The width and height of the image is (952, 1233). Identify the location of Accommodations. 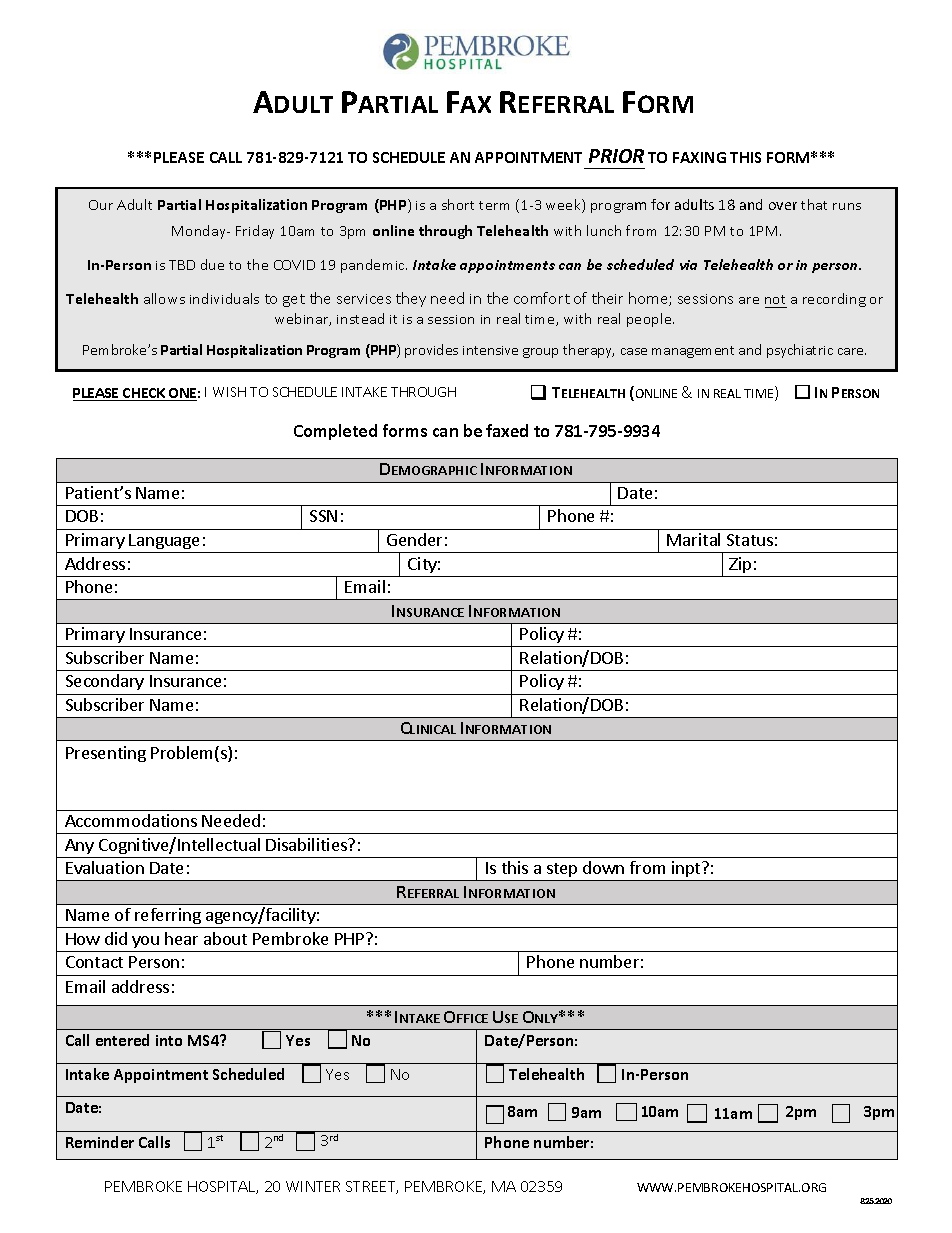
(131, 820).
